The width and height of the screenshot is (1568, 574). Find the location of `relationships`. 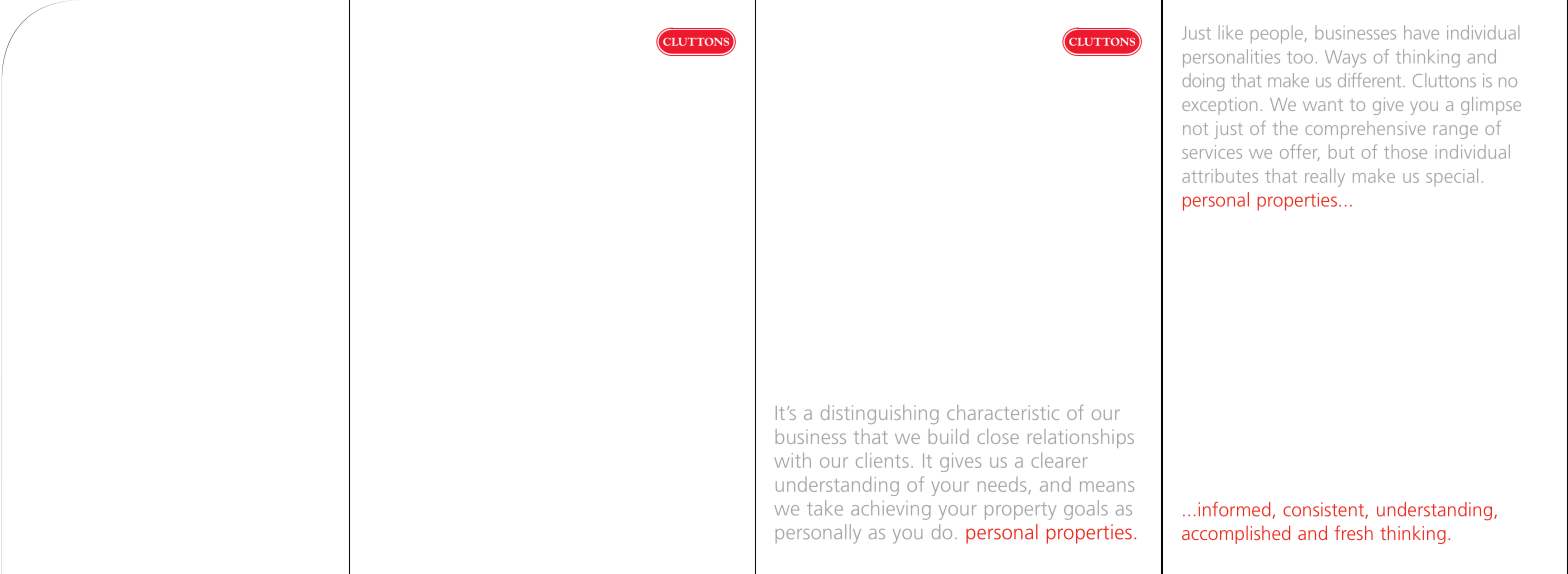

relationships is located at coordinates (1081, 438).
